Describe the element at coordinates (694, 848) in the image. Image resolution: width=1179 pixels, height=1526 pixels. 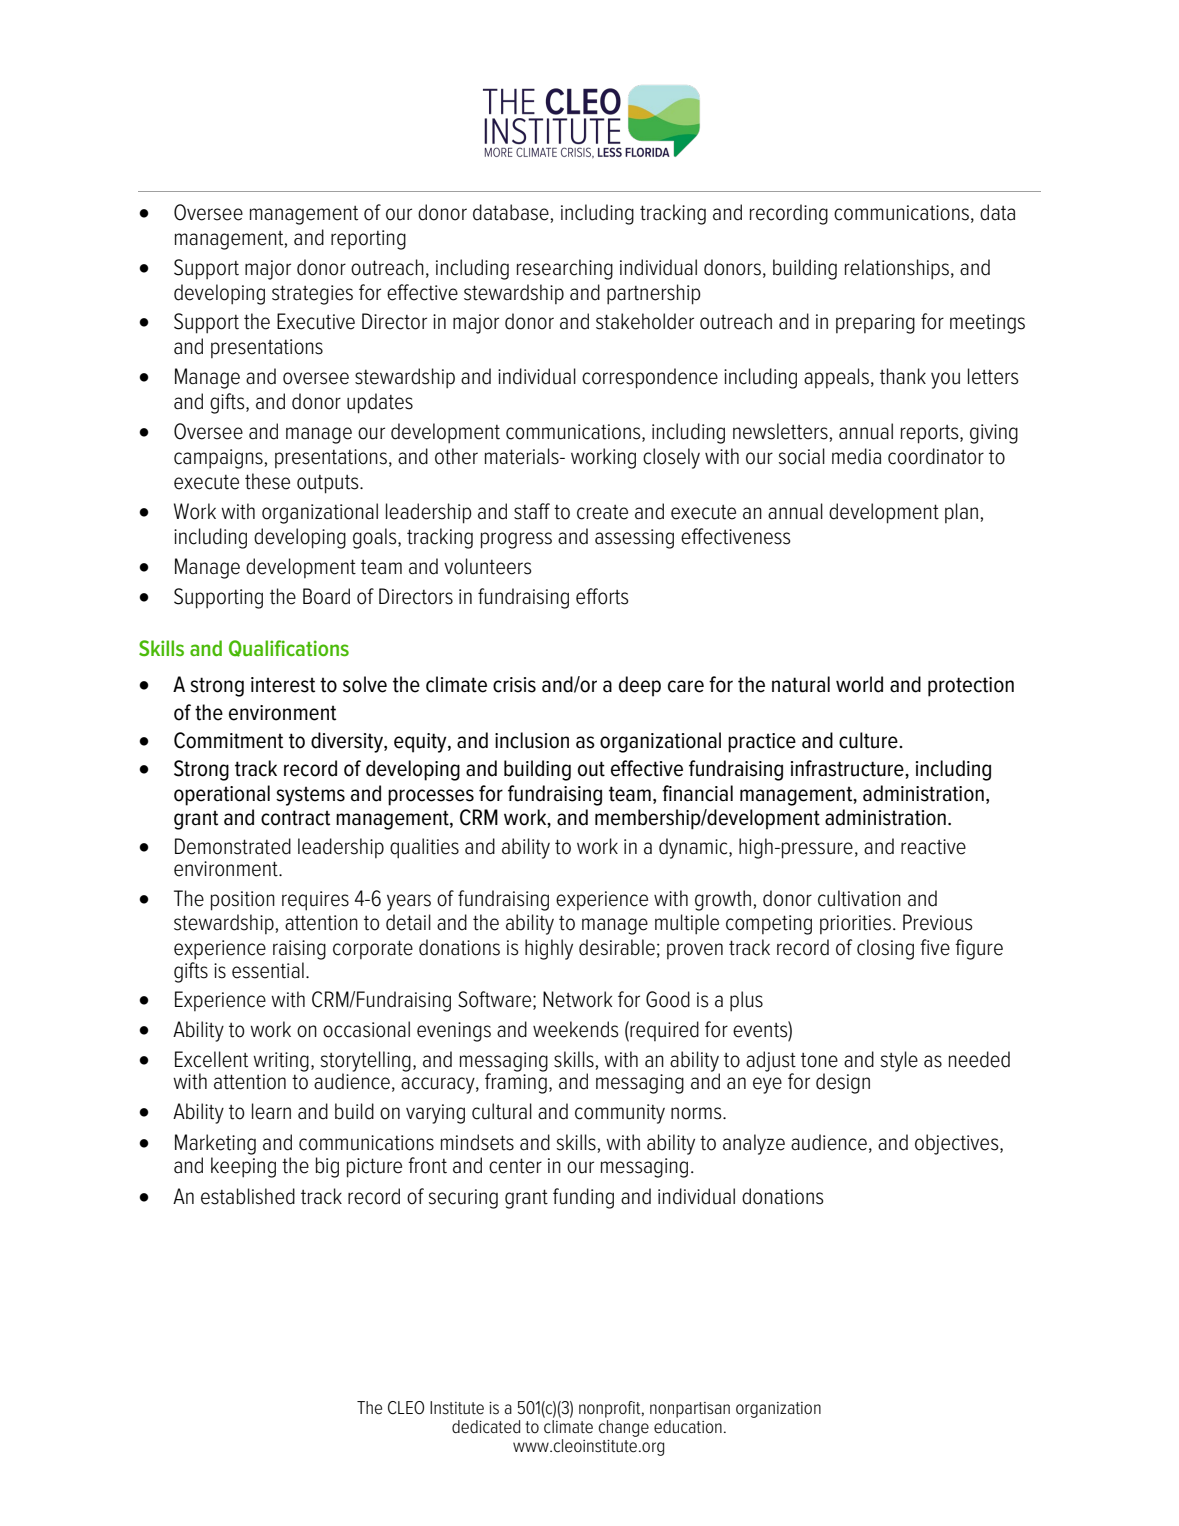
I see `dynamic` at that location.
